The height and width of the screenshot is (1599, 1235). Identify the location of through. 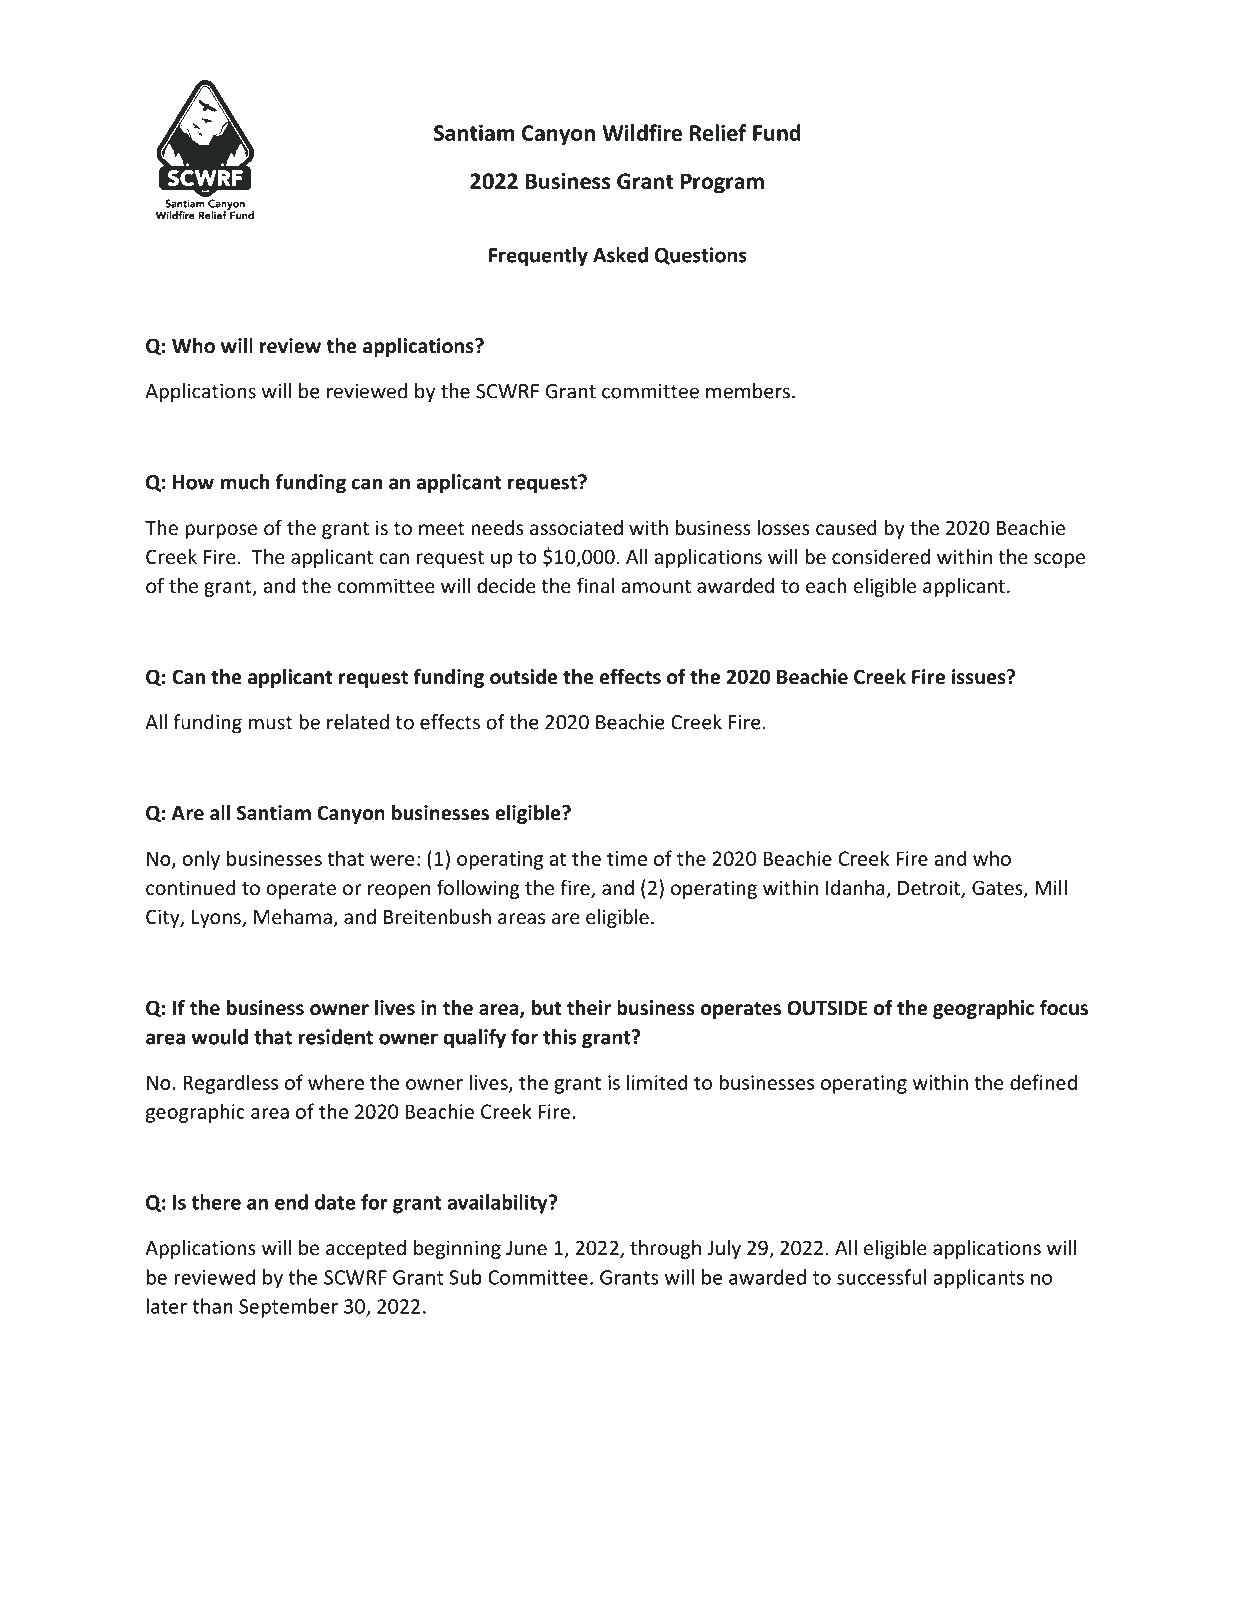
(665, 1249).
